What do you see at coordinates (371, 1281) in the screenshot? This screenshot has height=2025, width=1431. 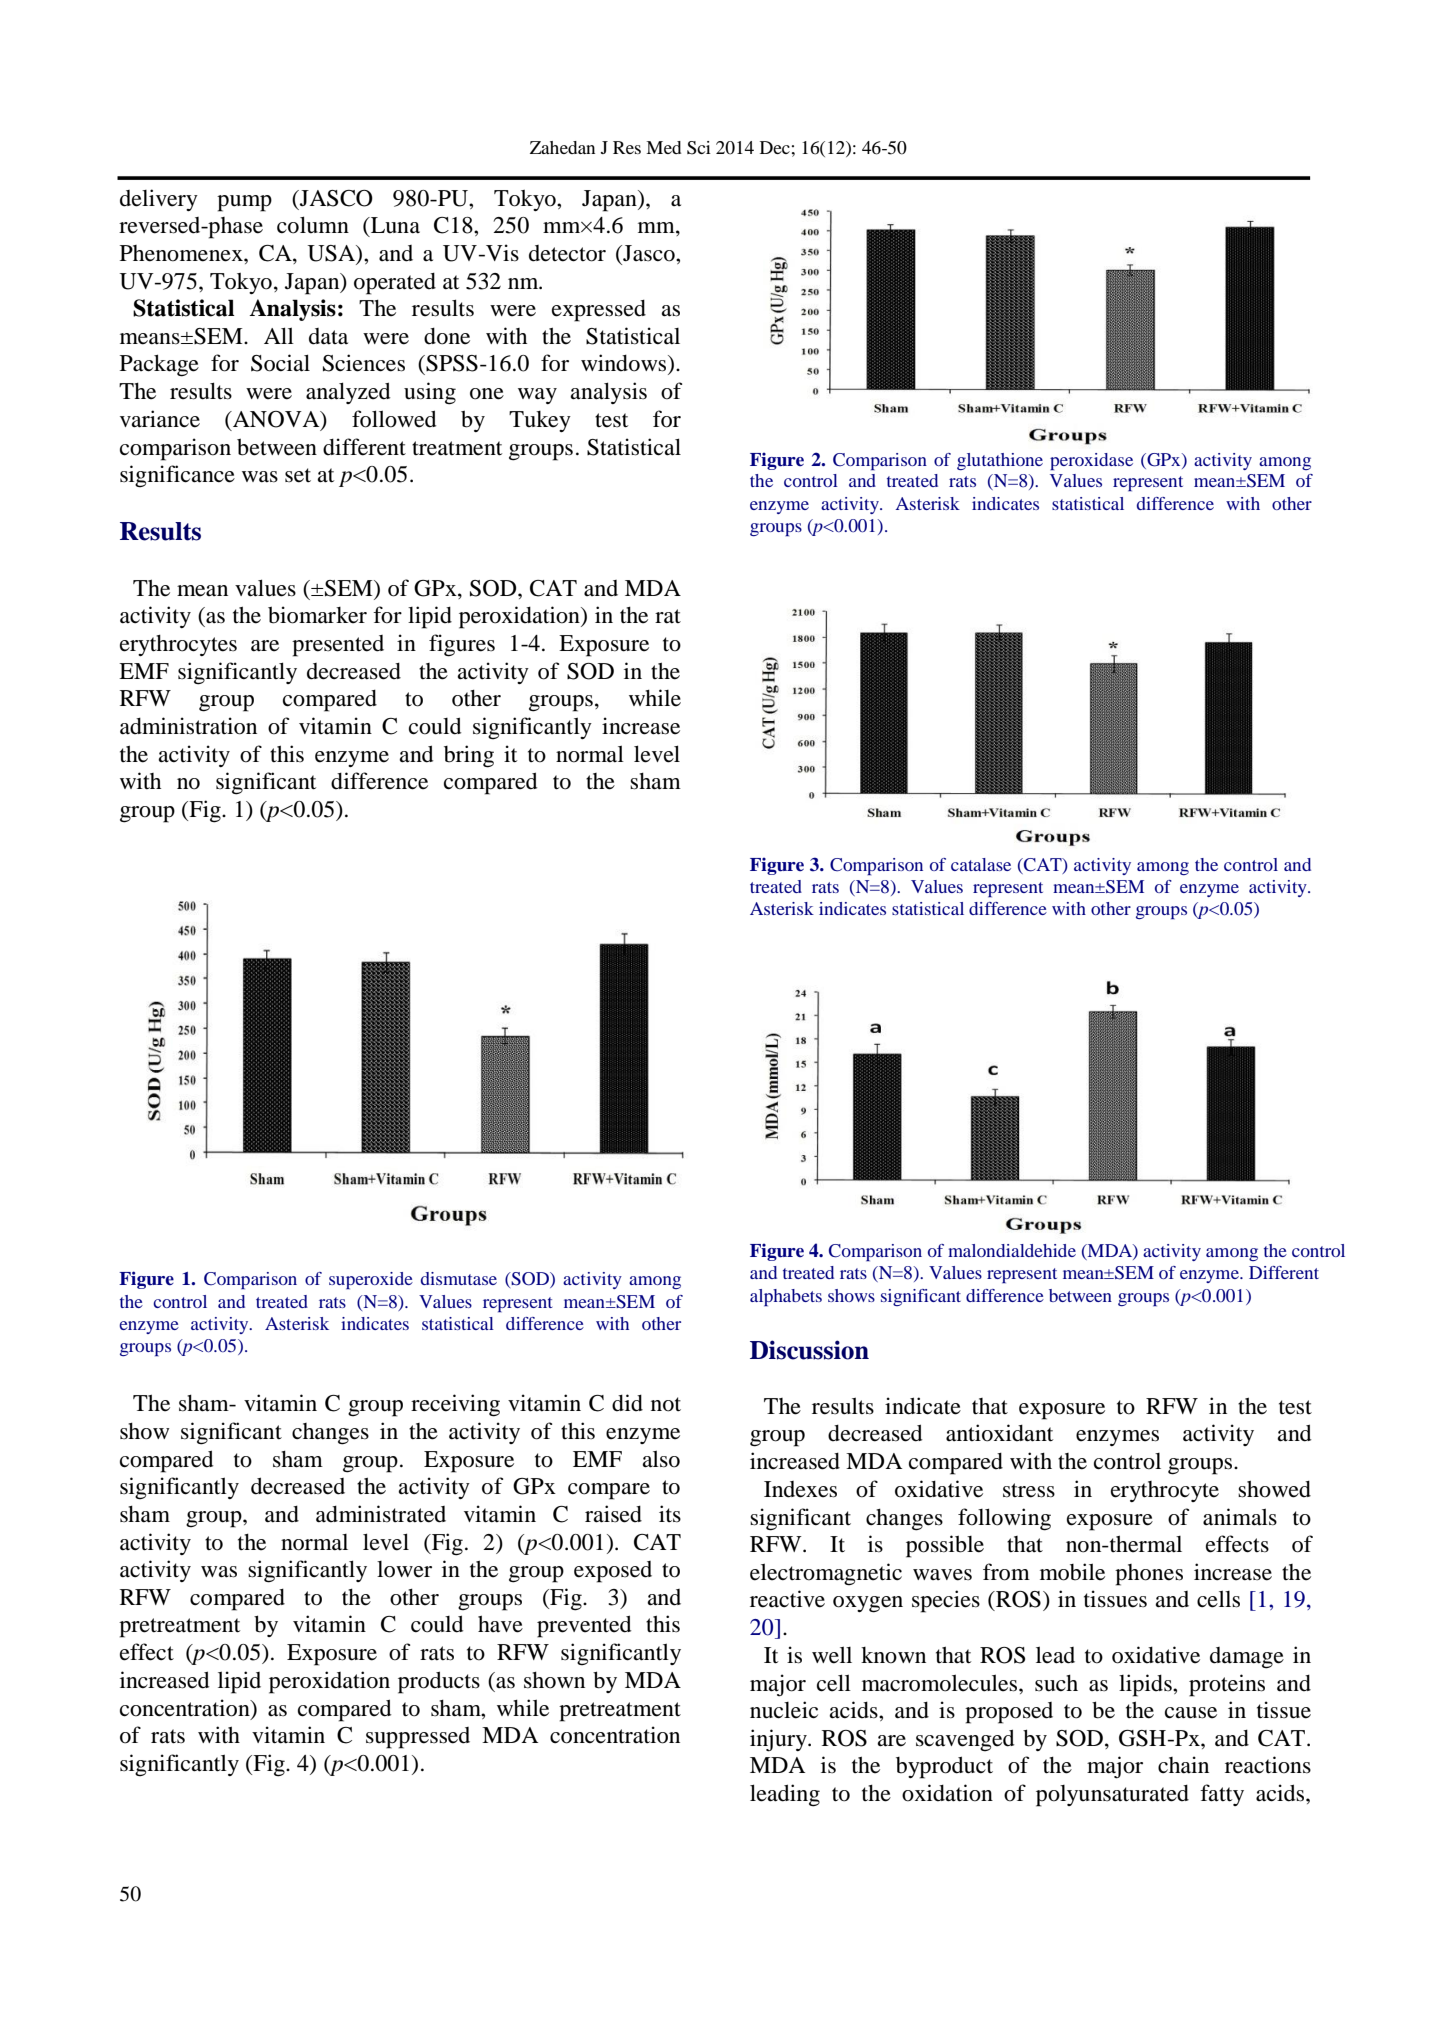 I see `superoxide` at bounding box center [371, 1281].
